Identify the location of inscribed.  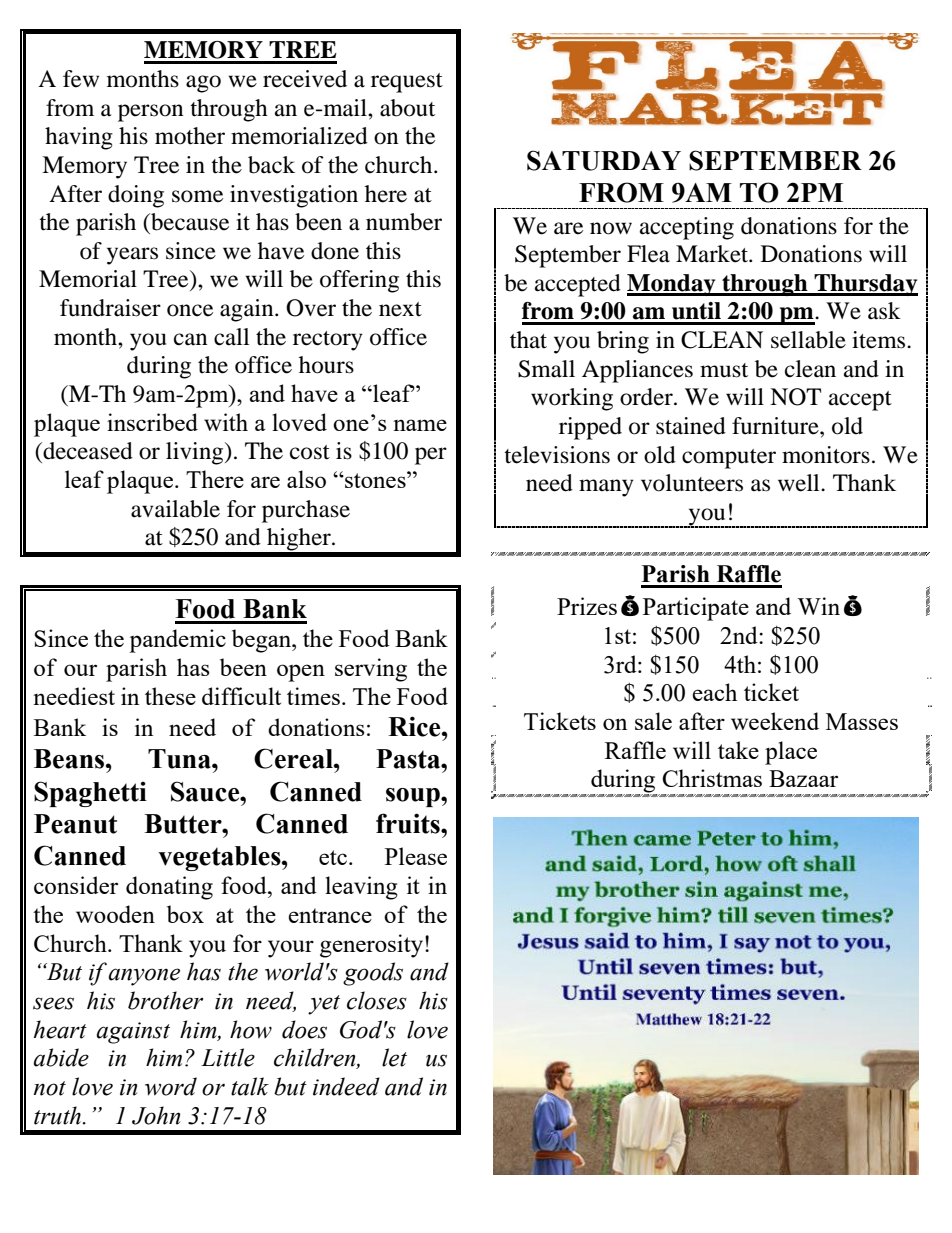
(152, 422).
